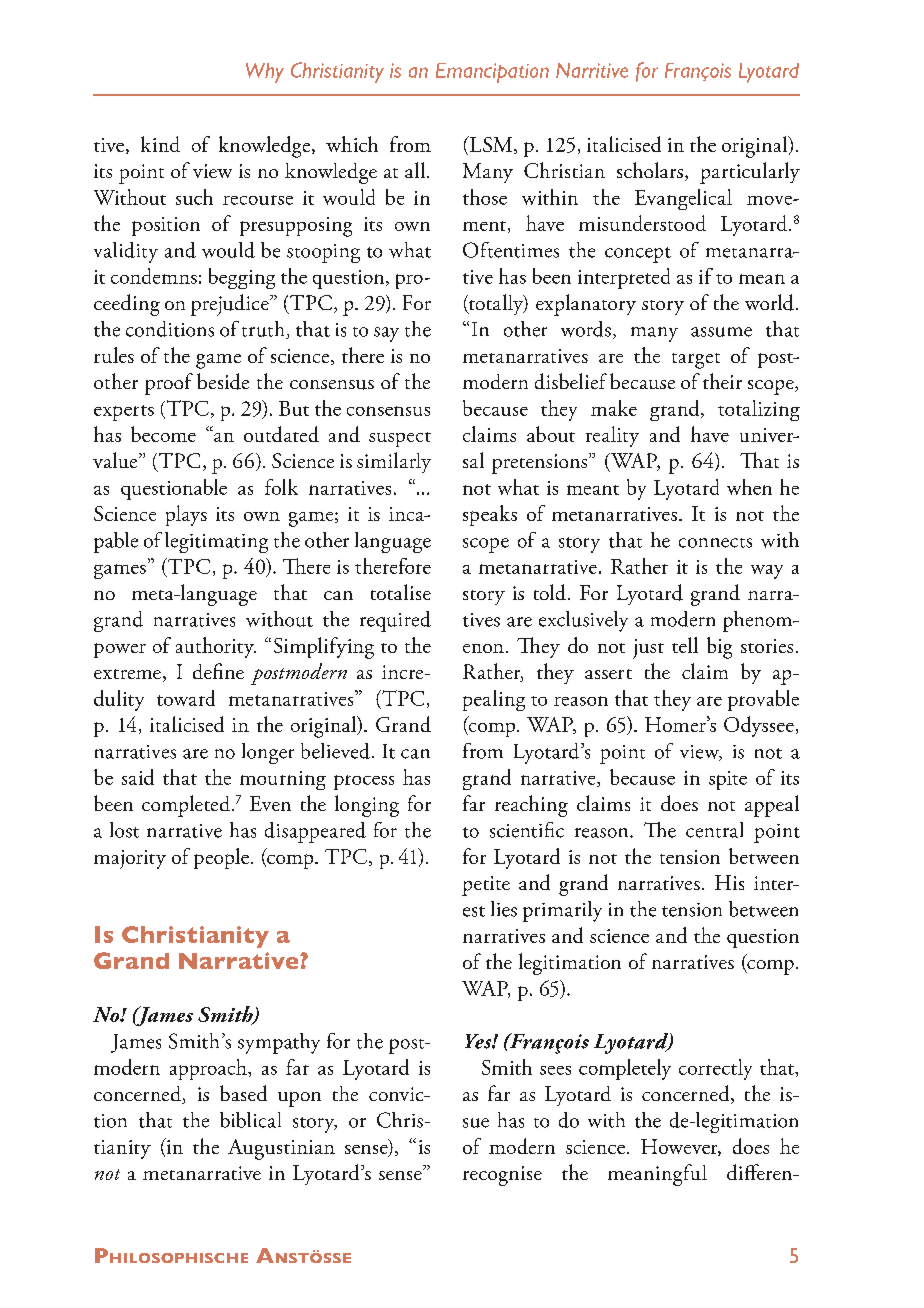  Describe the element at coordinates (138, 777) in the image. I see `said` at that location.
